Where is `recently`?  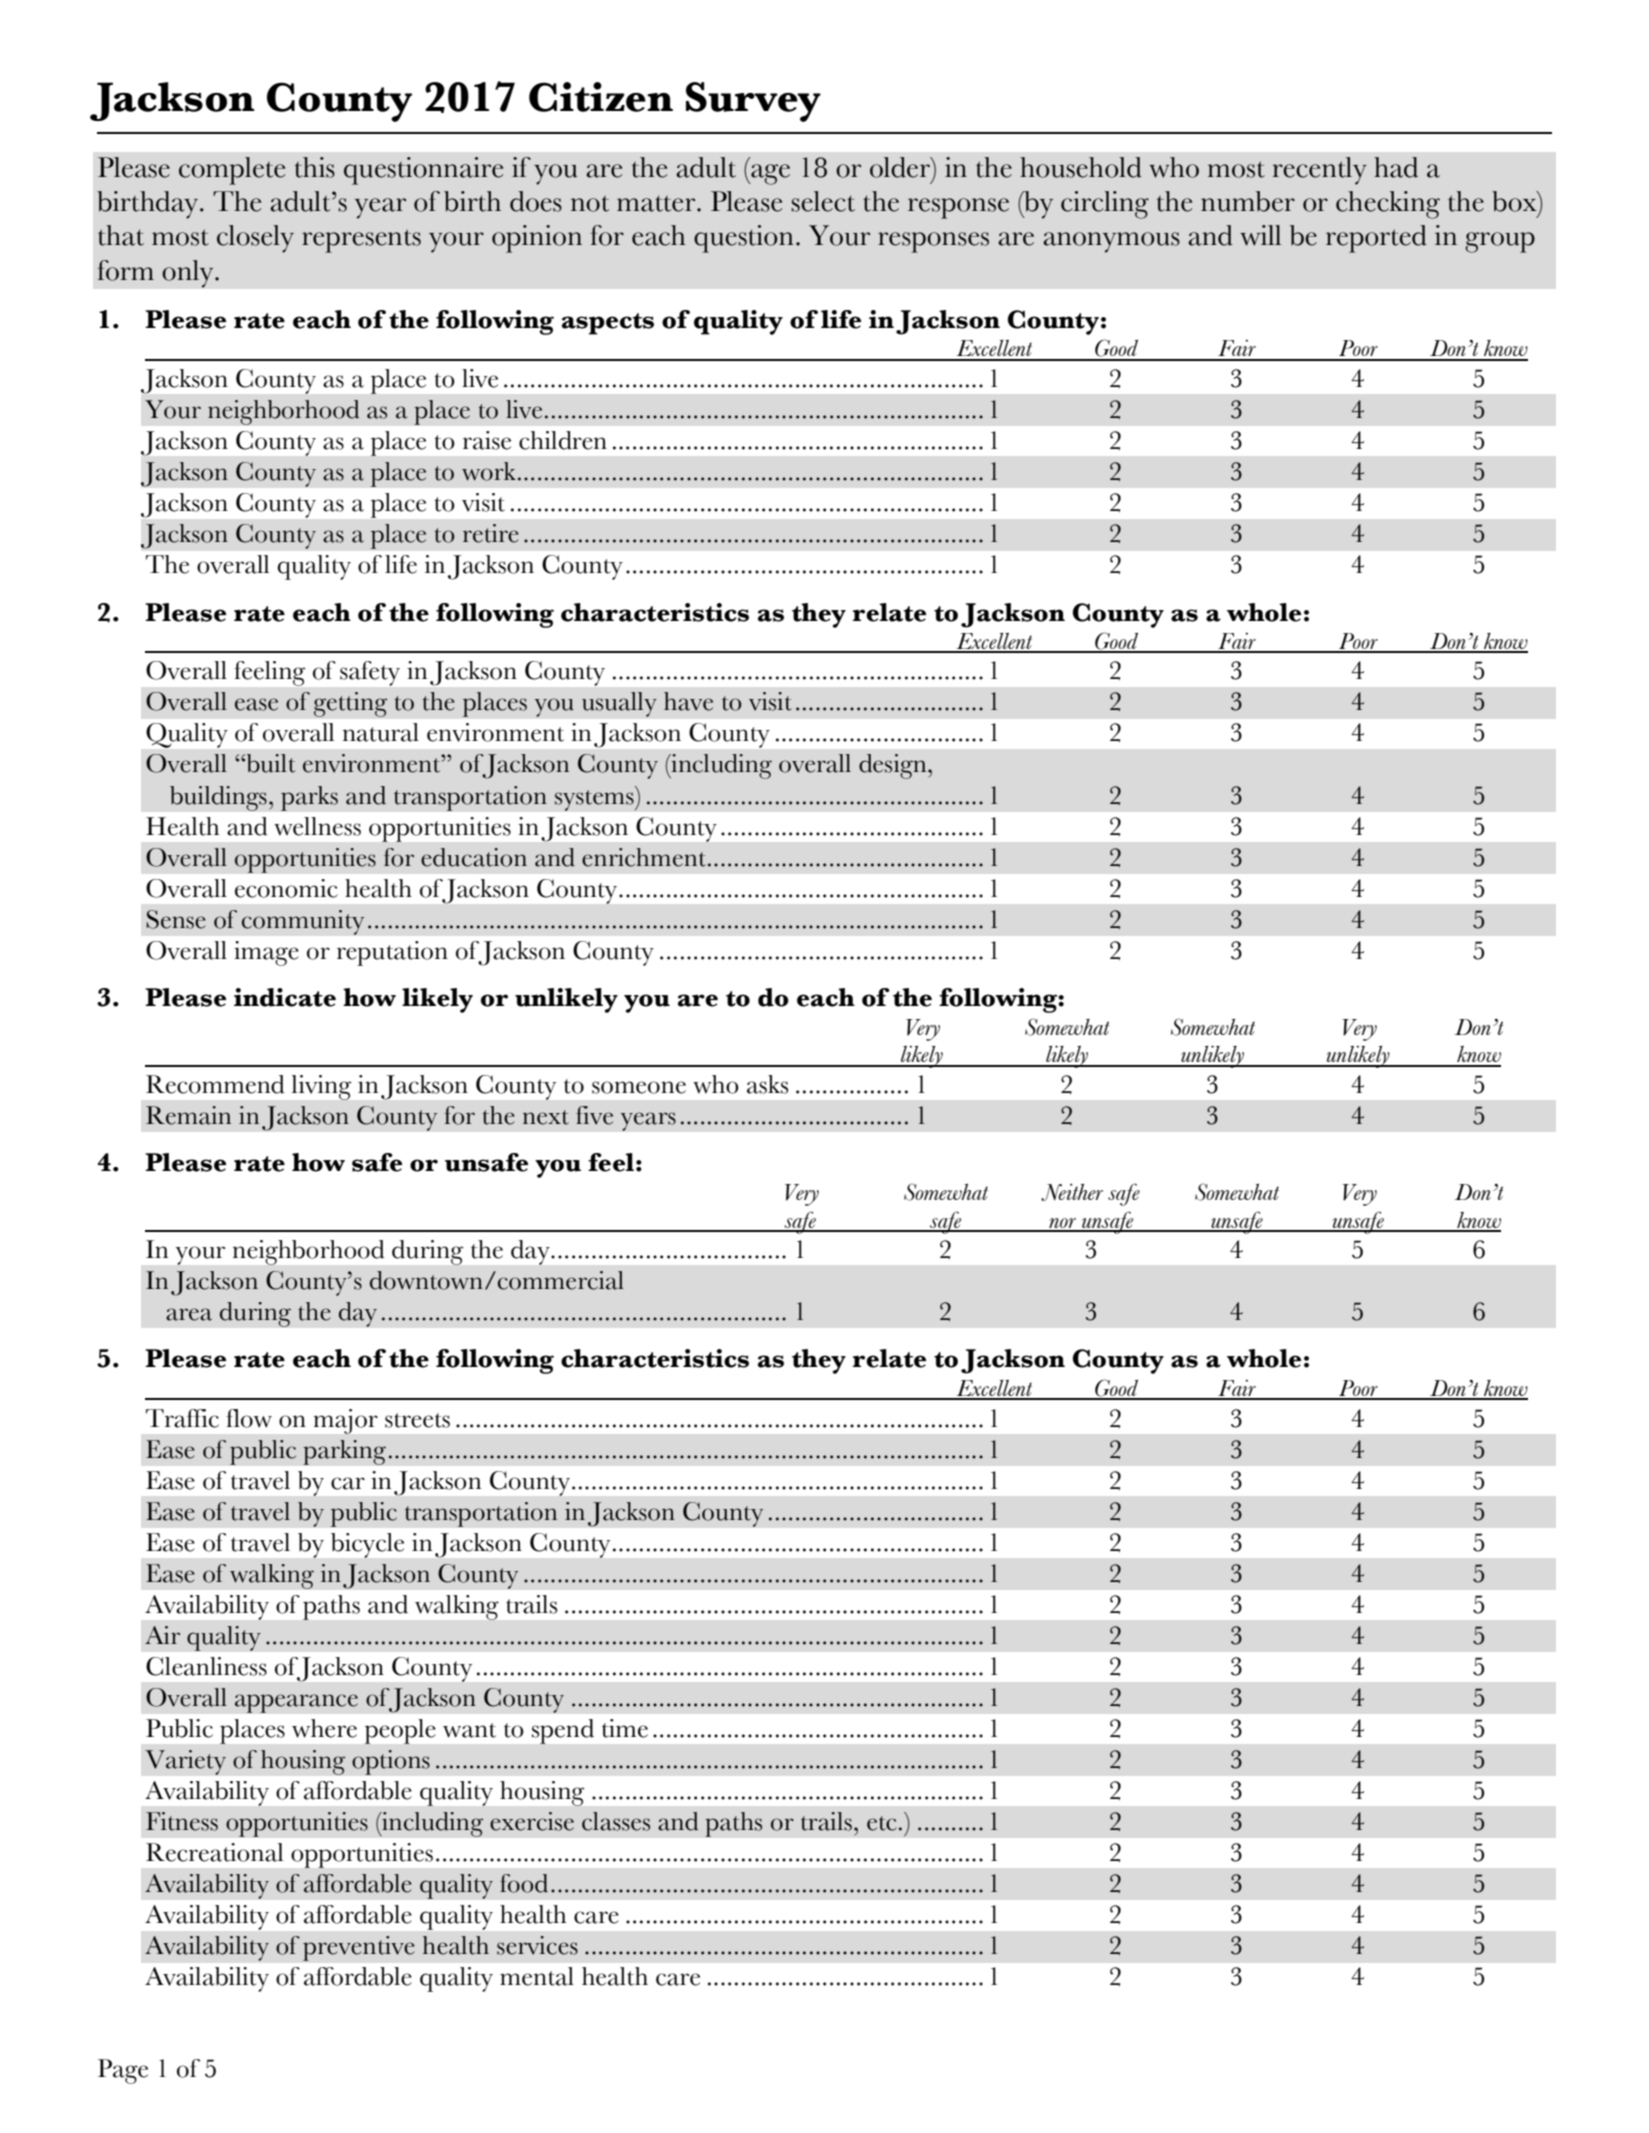 recently is located at coordinates (1319, 171).
